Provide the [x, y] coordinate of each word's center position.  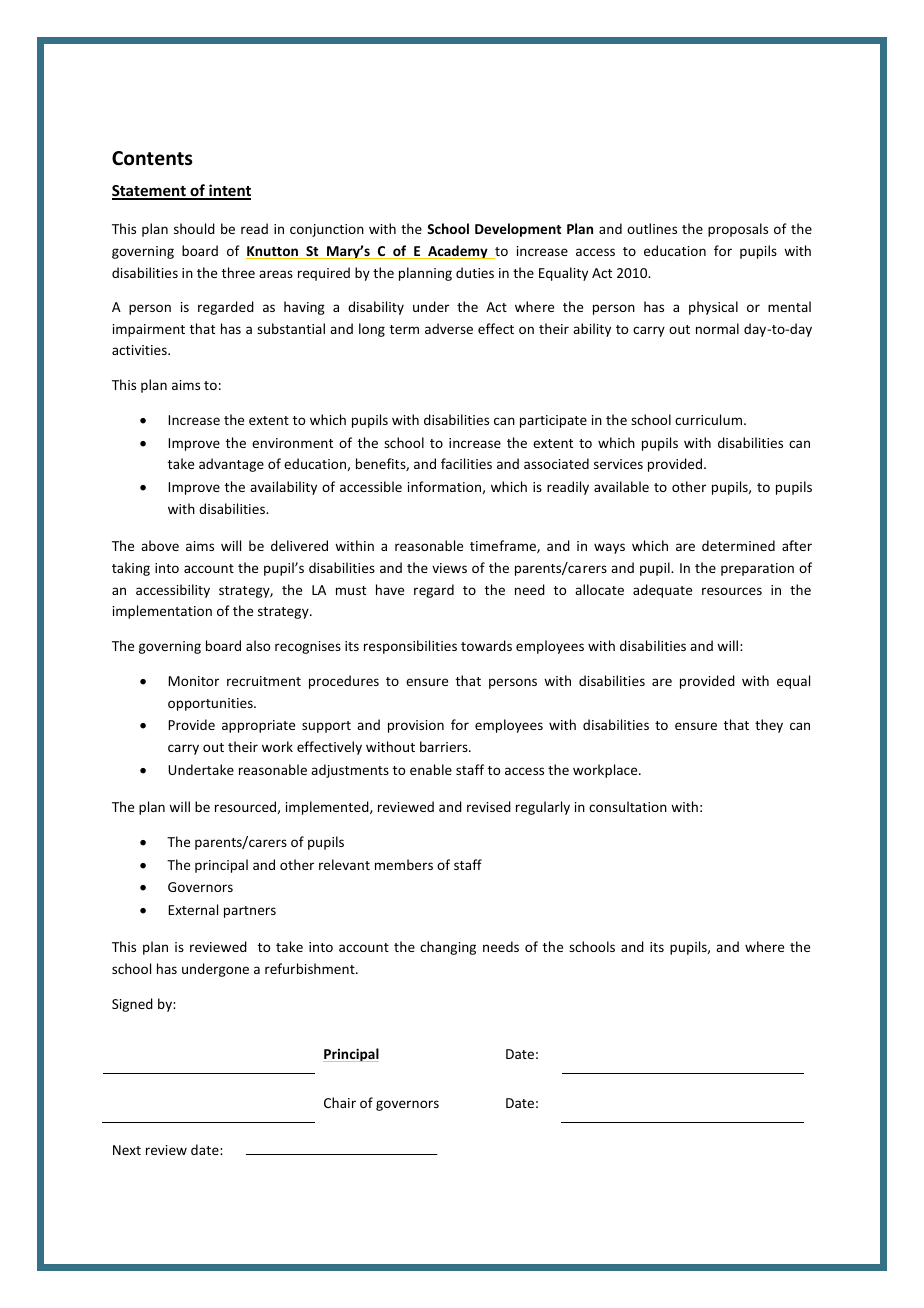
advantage [231, 465]
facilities [466, 463]
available [621, 486]
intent [229, 191]
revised [489, 806]
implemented [328, 808]
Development [518, 230]
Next [127, 1150]
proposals [738, 230]
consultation [628, 806]
